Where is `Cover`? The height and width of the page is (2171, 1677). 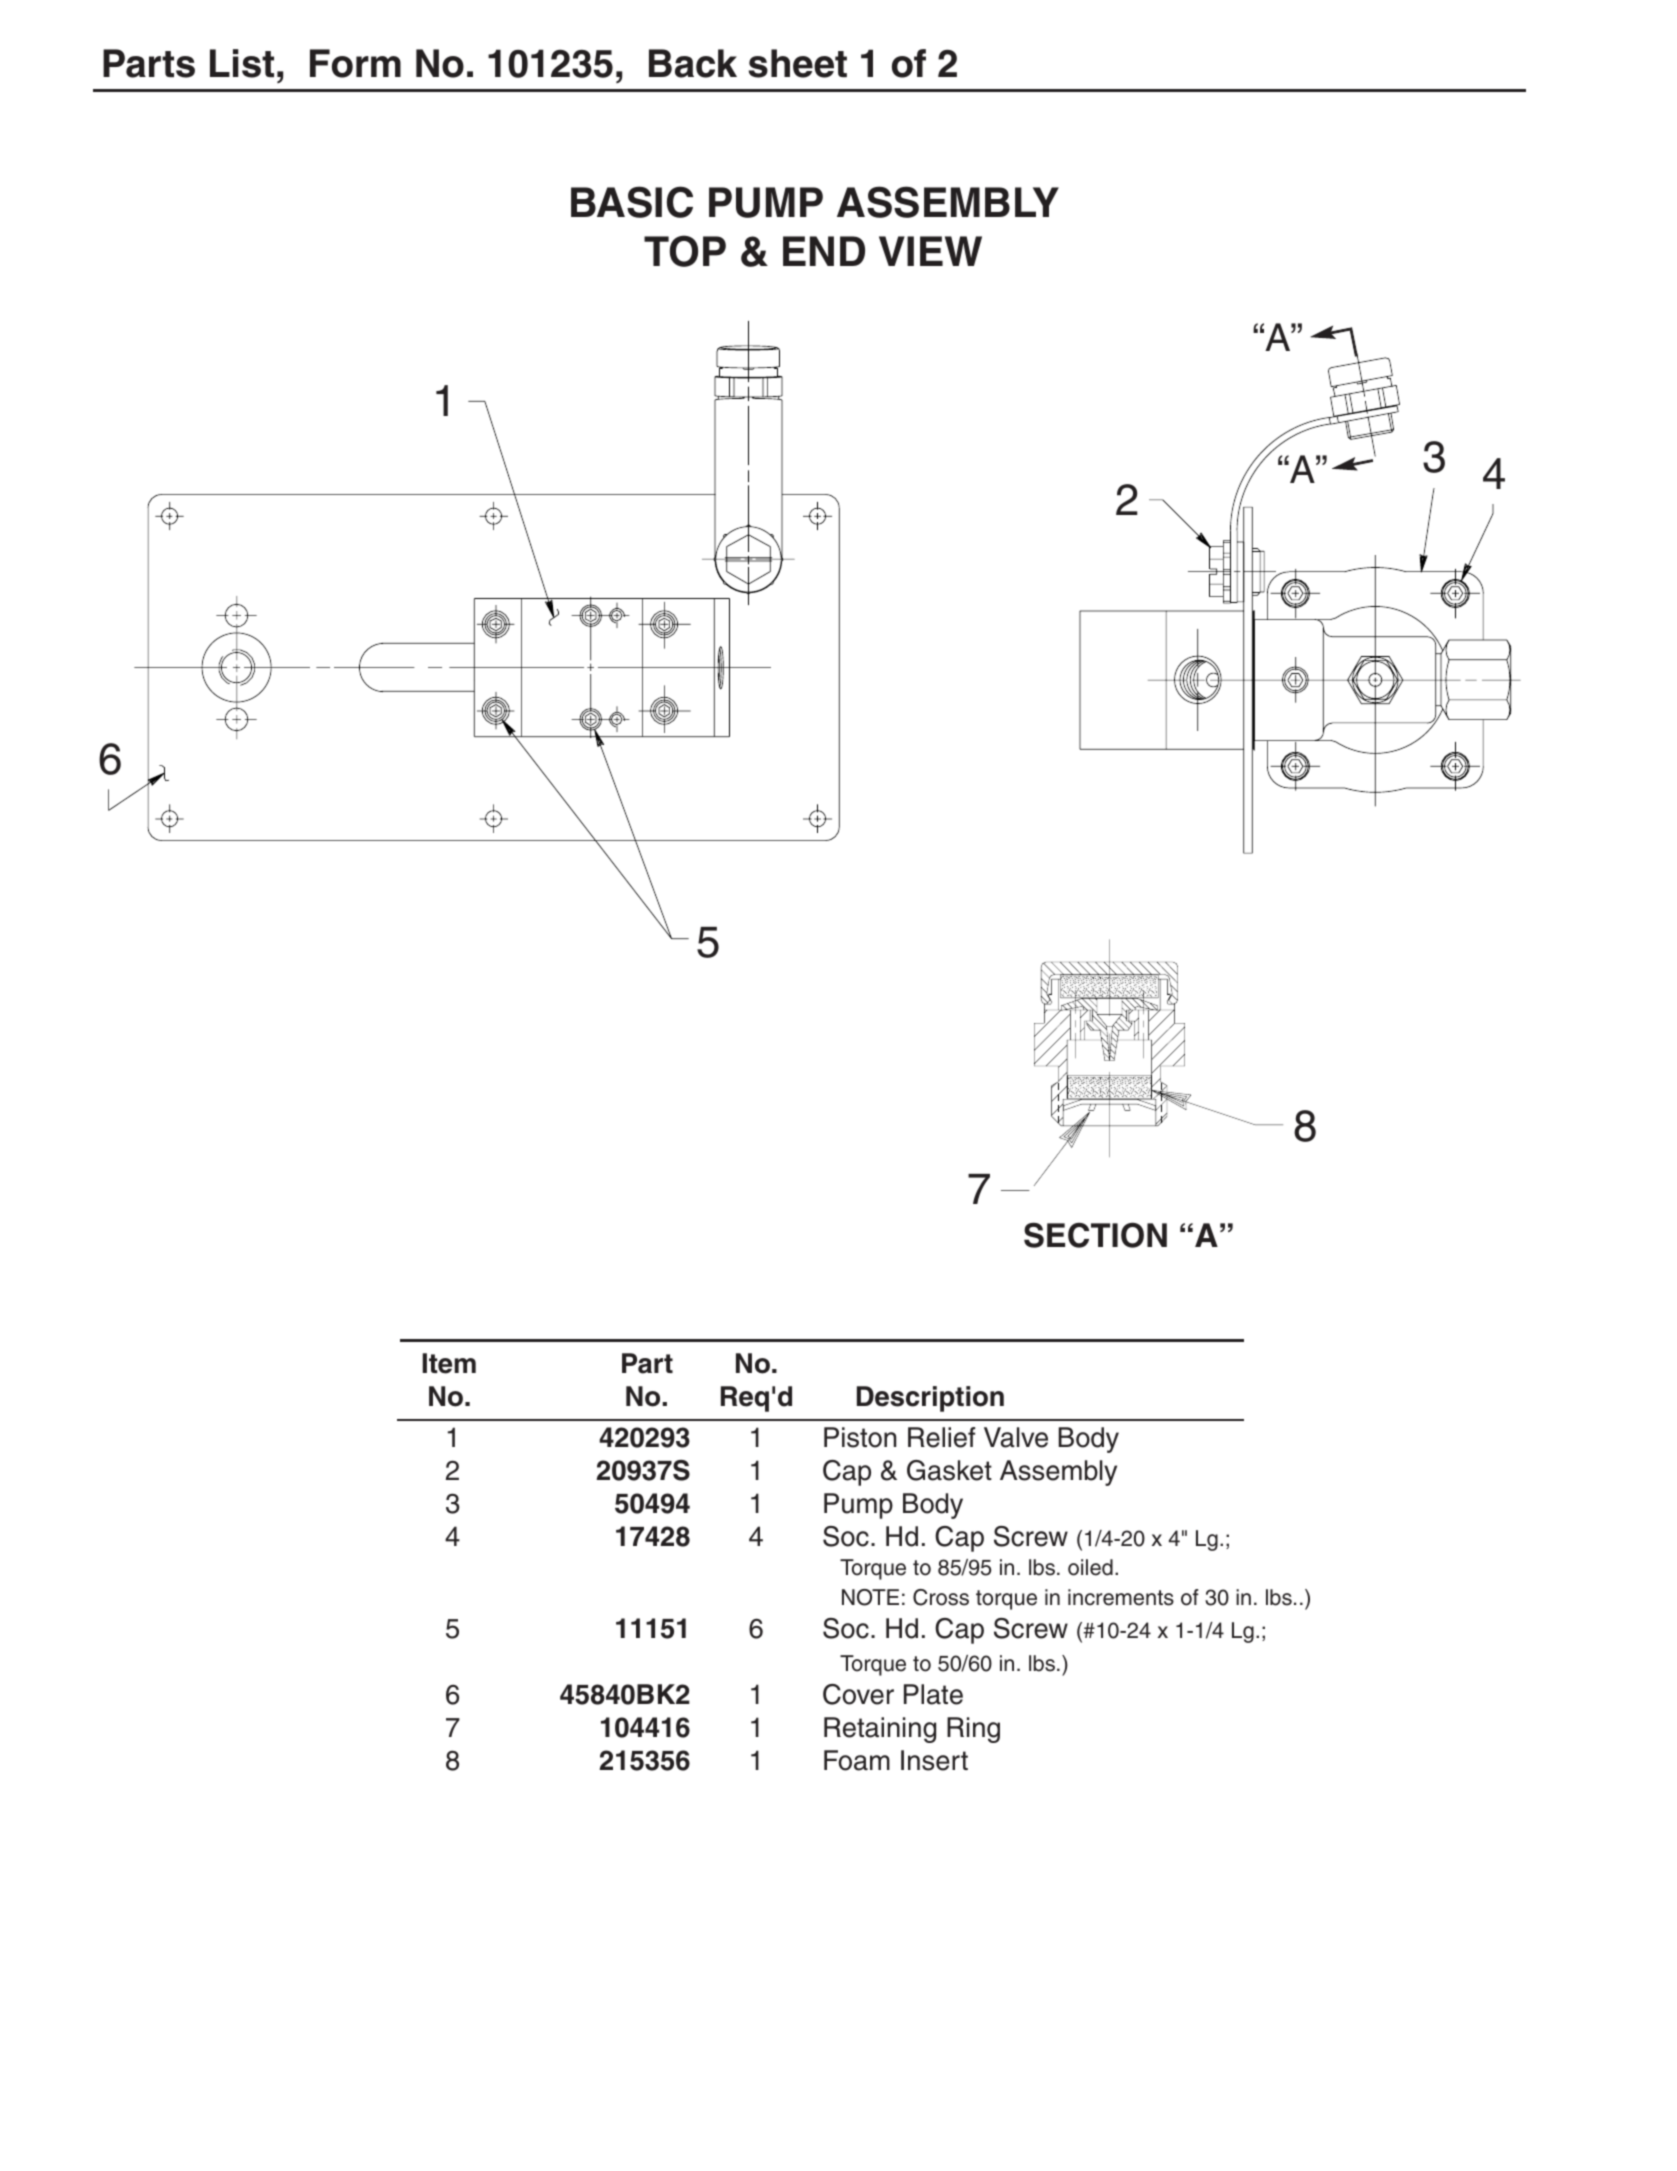 Cover is located at coordinates (858, 1694).
